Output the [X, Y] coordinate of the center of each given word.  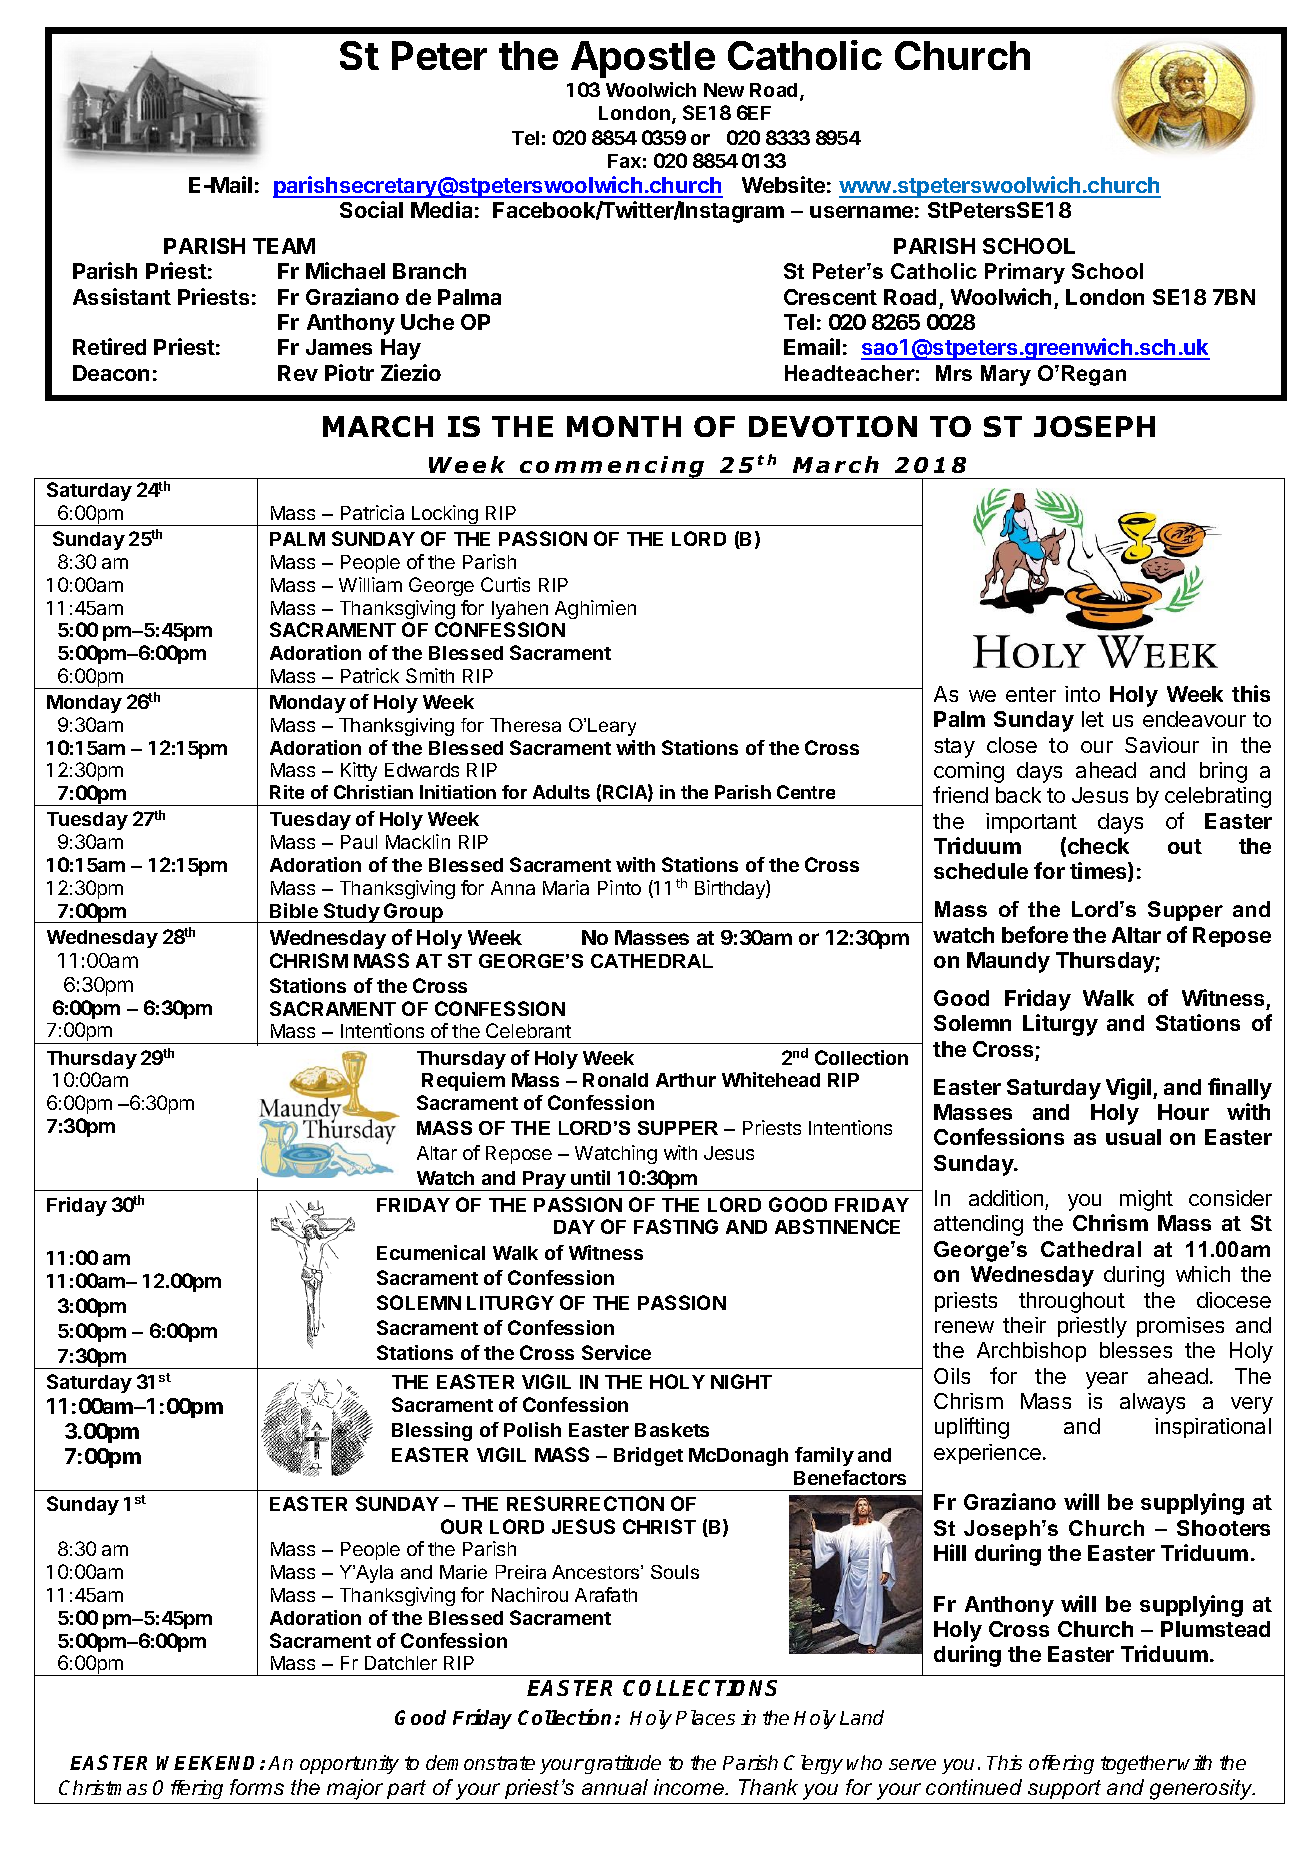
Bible [294, 910]
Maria [566, 887]
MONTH [624, 426]
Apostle [643, 59]
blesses [1136, 1350]
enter [1031, 694]
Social [371, 209]
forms [257, 1787]
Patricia [372, 512]
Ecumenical [431, 1252]
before [1035, 934]
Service [616, 1352]
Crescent [830, 297]
